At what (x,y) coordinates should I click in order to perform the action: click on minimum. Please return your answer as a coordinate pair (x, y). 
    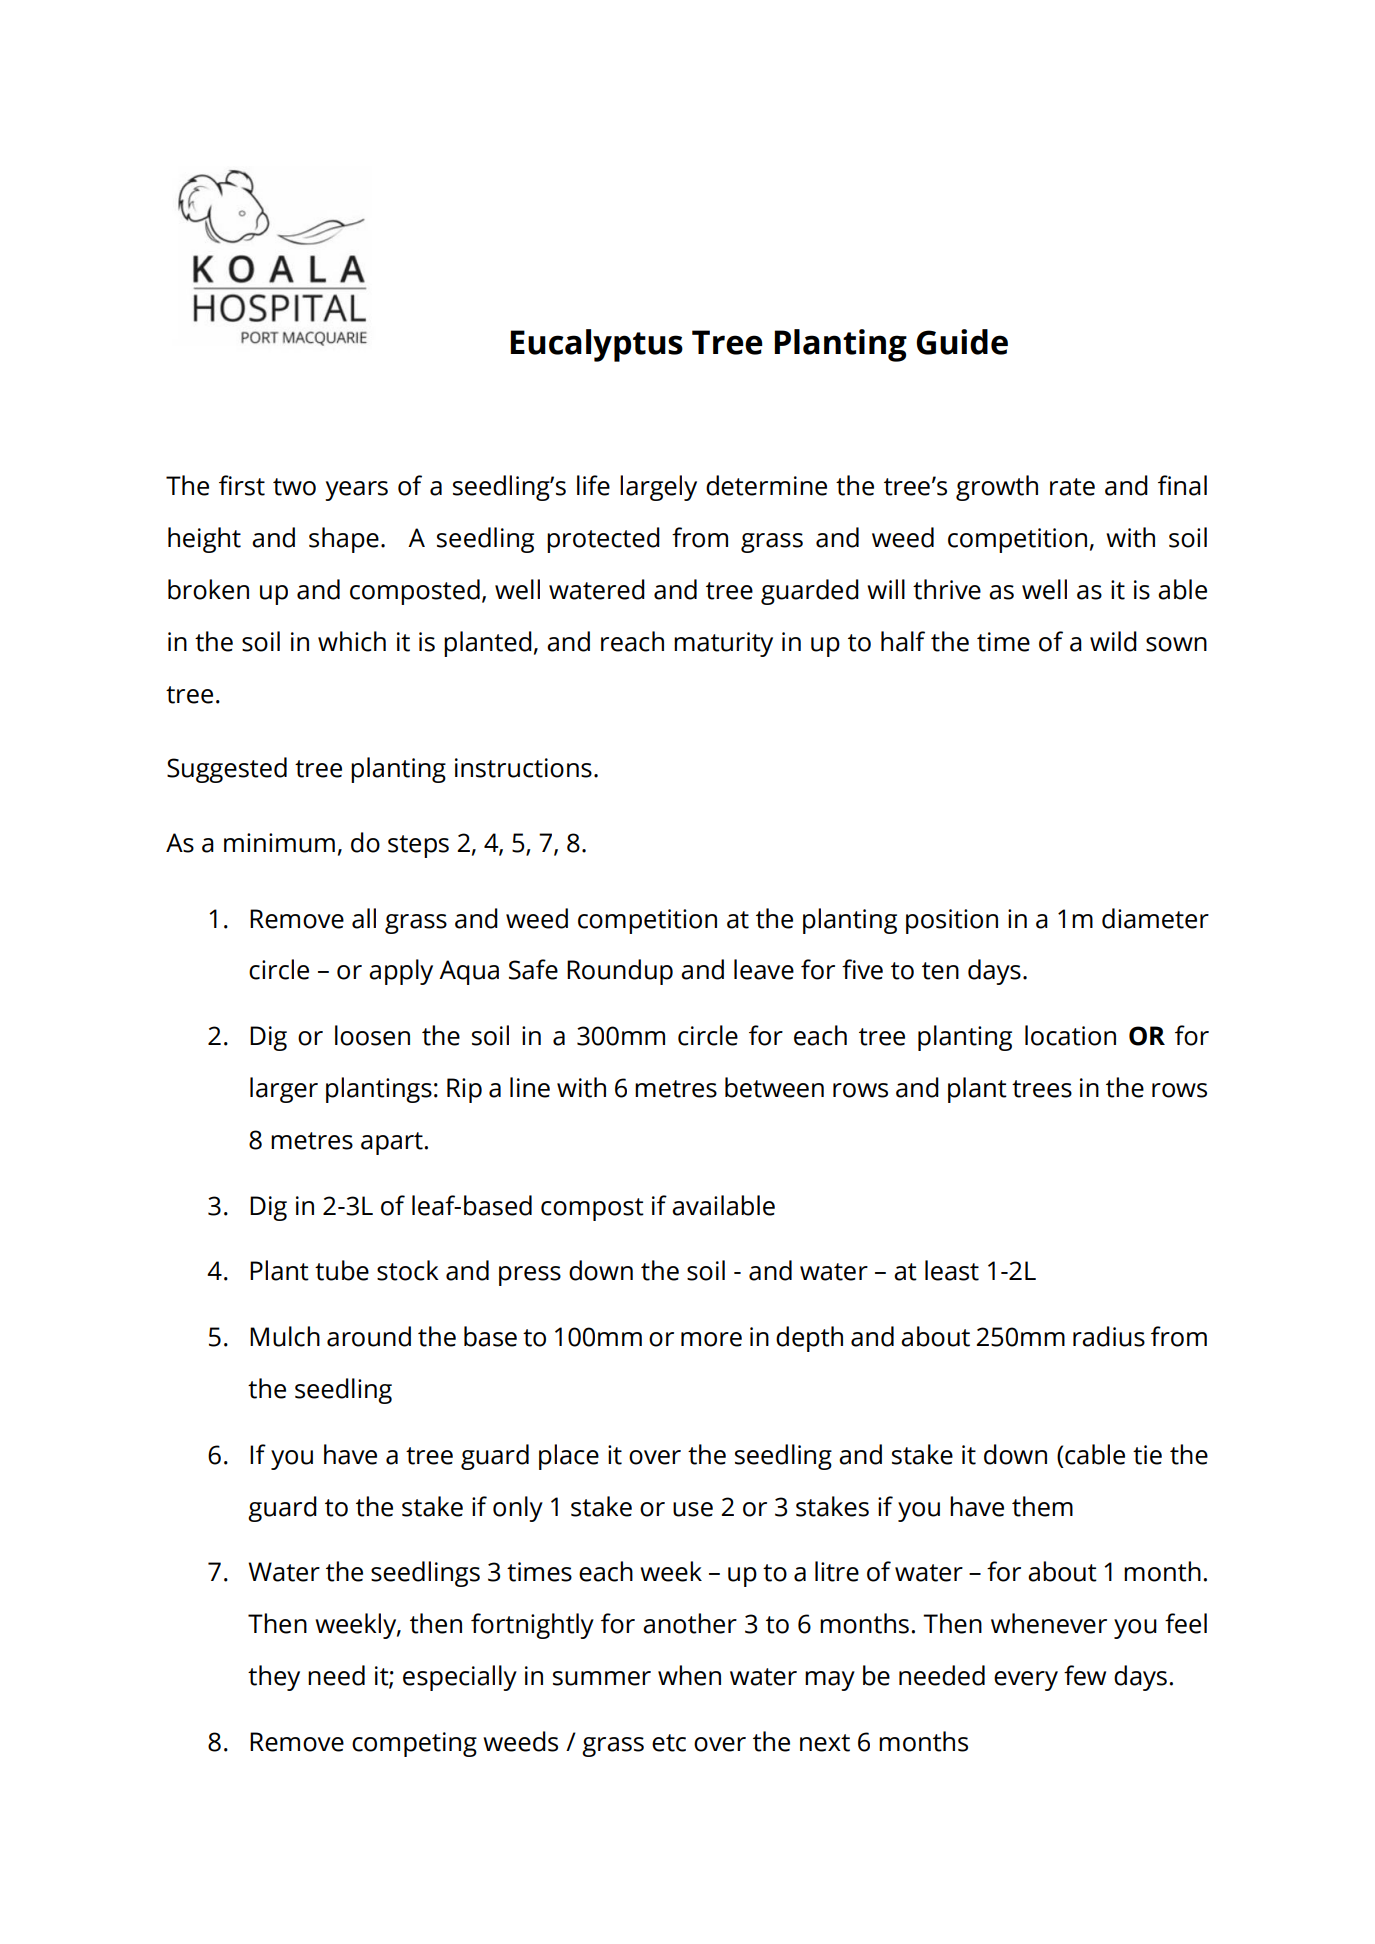
    Looking at the image, I should click on (279, 843).
